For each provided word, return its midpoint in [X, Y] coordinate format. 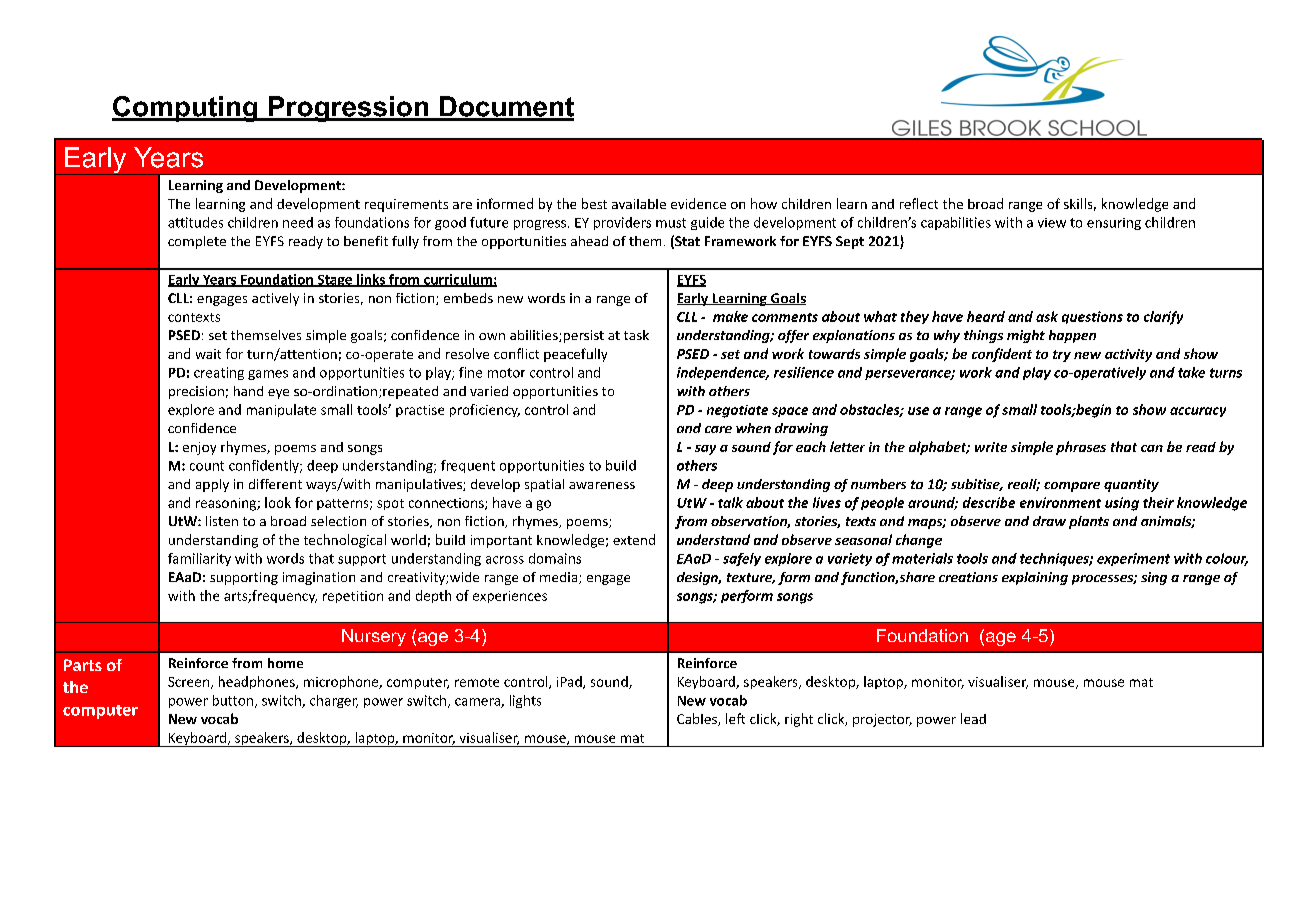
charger [334, 701]
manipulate [281, 410]
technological [345, 541]
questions [1092, 317]
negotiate [737, 411]
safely [742, 559]
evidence [698, 203]
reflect [919, 203]
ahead [589, 241]
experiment [1133, 559]
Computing [186, 109]
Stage [334, 281]
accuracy [1198, 412]
